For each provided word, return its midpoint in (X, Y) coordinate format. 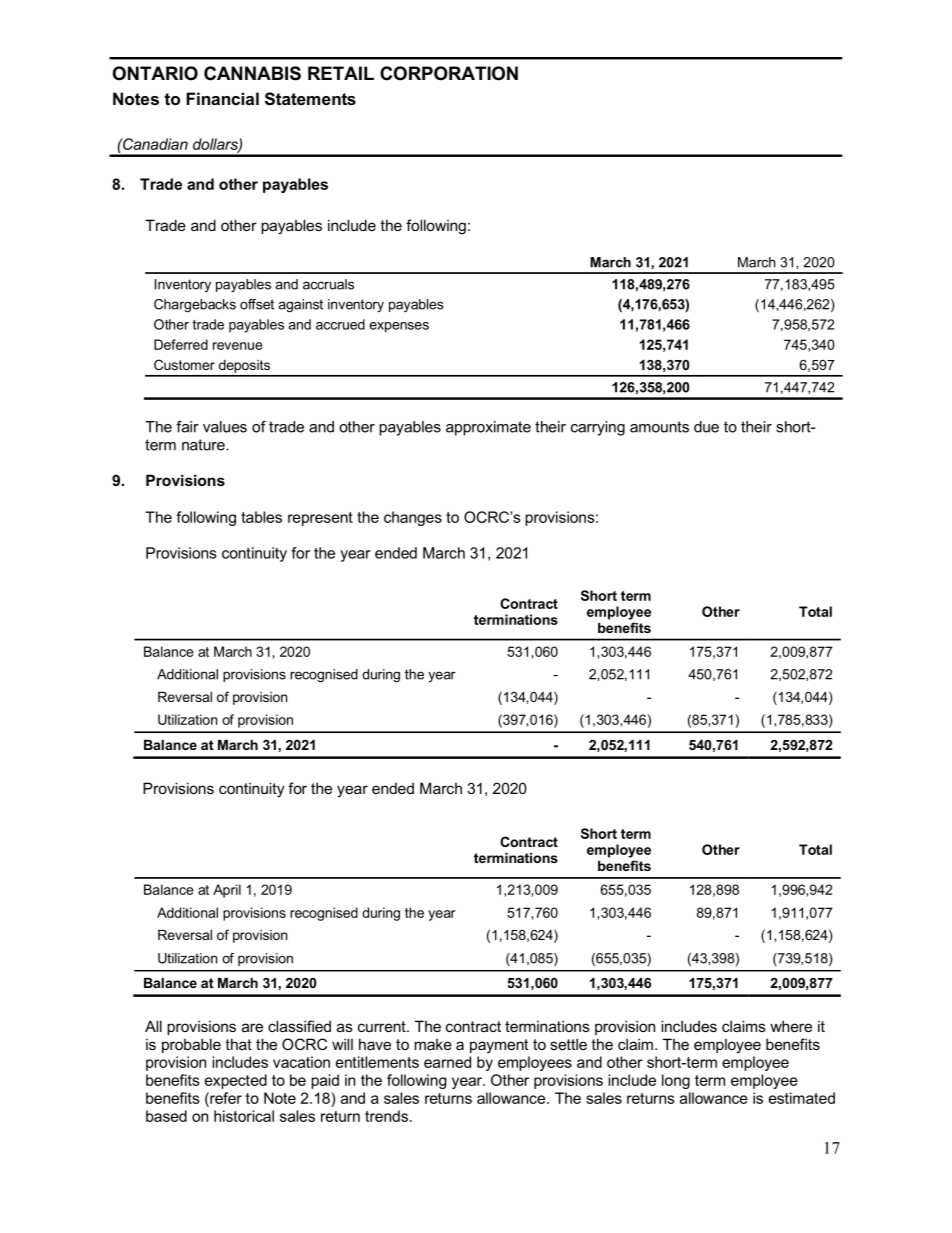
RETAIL (341, 73)
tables (261, 517)
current (383, 1026)
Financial (222, 98)
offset (257, 304)
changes (413, 518)
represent (320, 519)
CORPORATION (449, 73)
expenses (399, 327)
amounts (659, 427)
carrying (598, 428)
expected (236, 1081)
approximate (488, 428)
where (791, 1026)
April (227, 891)
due (706, 427)
